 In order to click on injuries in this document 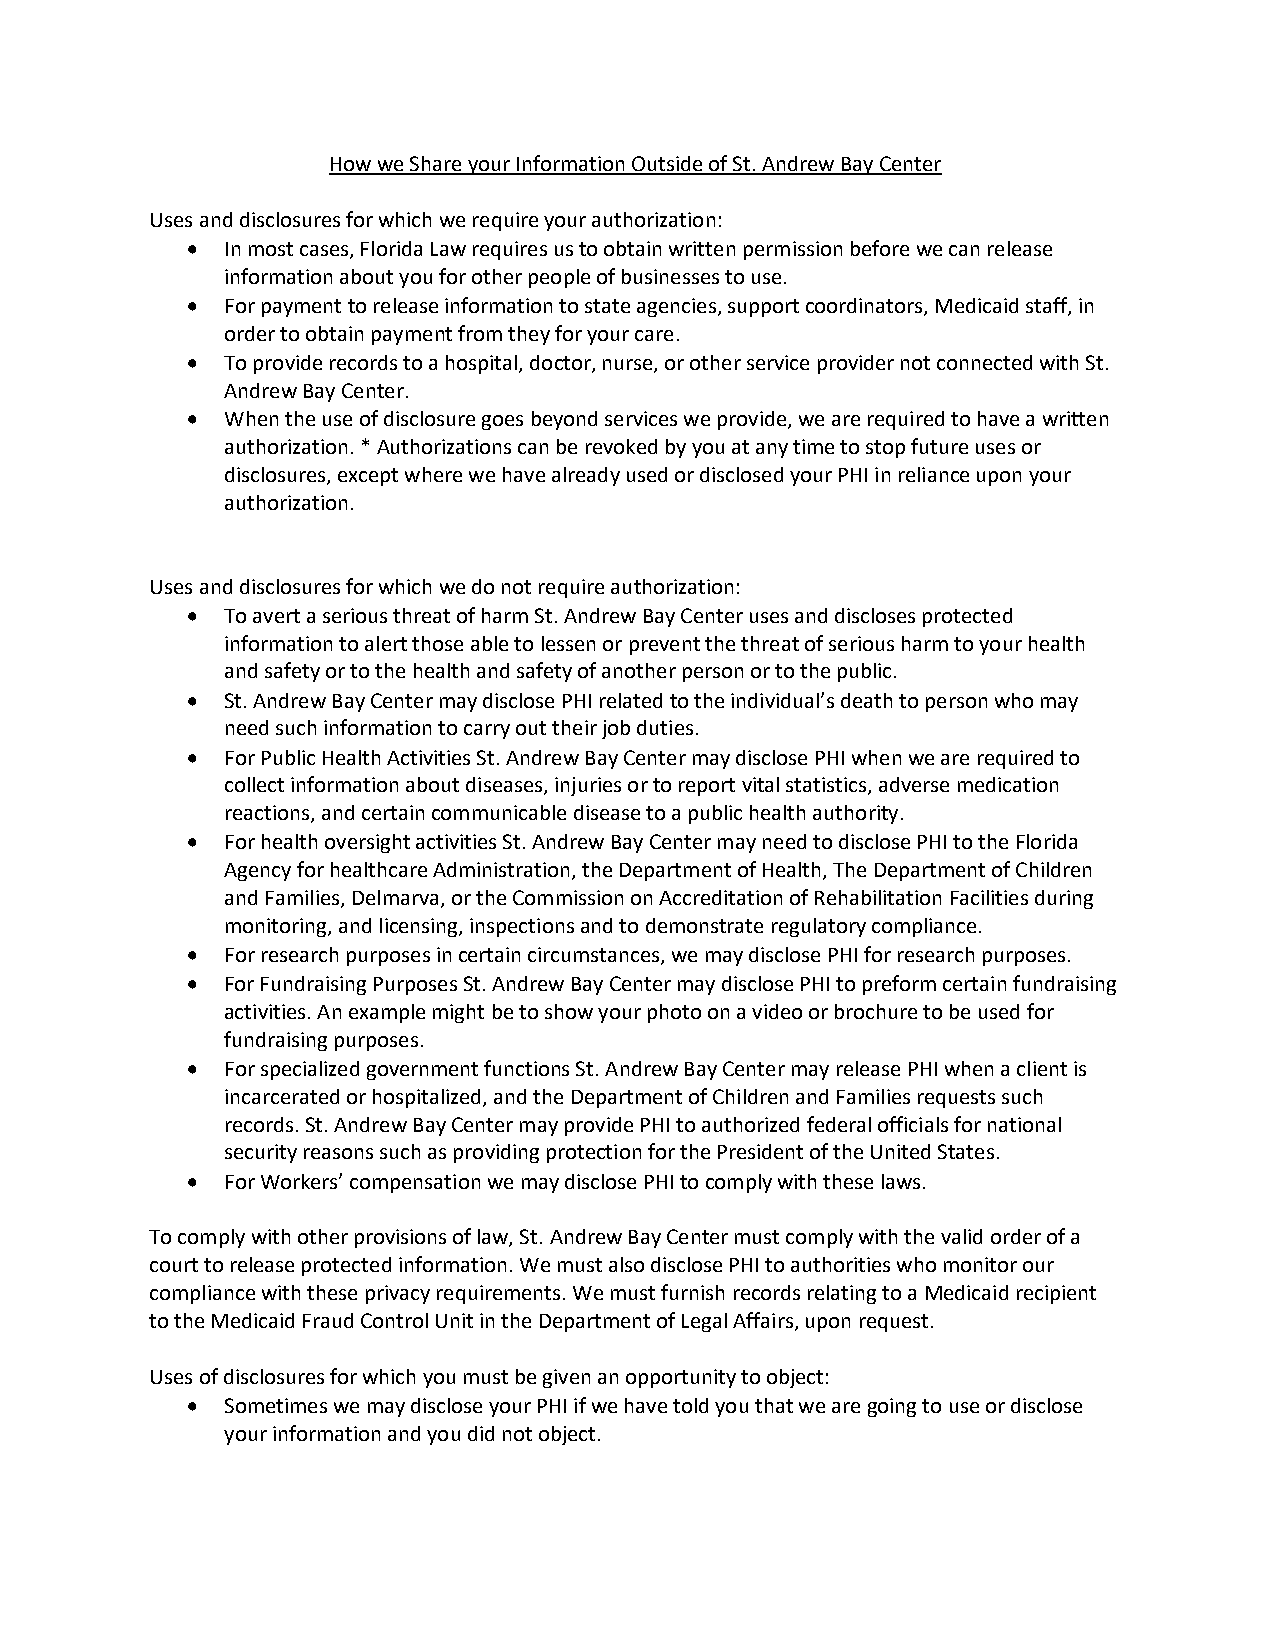, I will do `click(588, 786)`.
